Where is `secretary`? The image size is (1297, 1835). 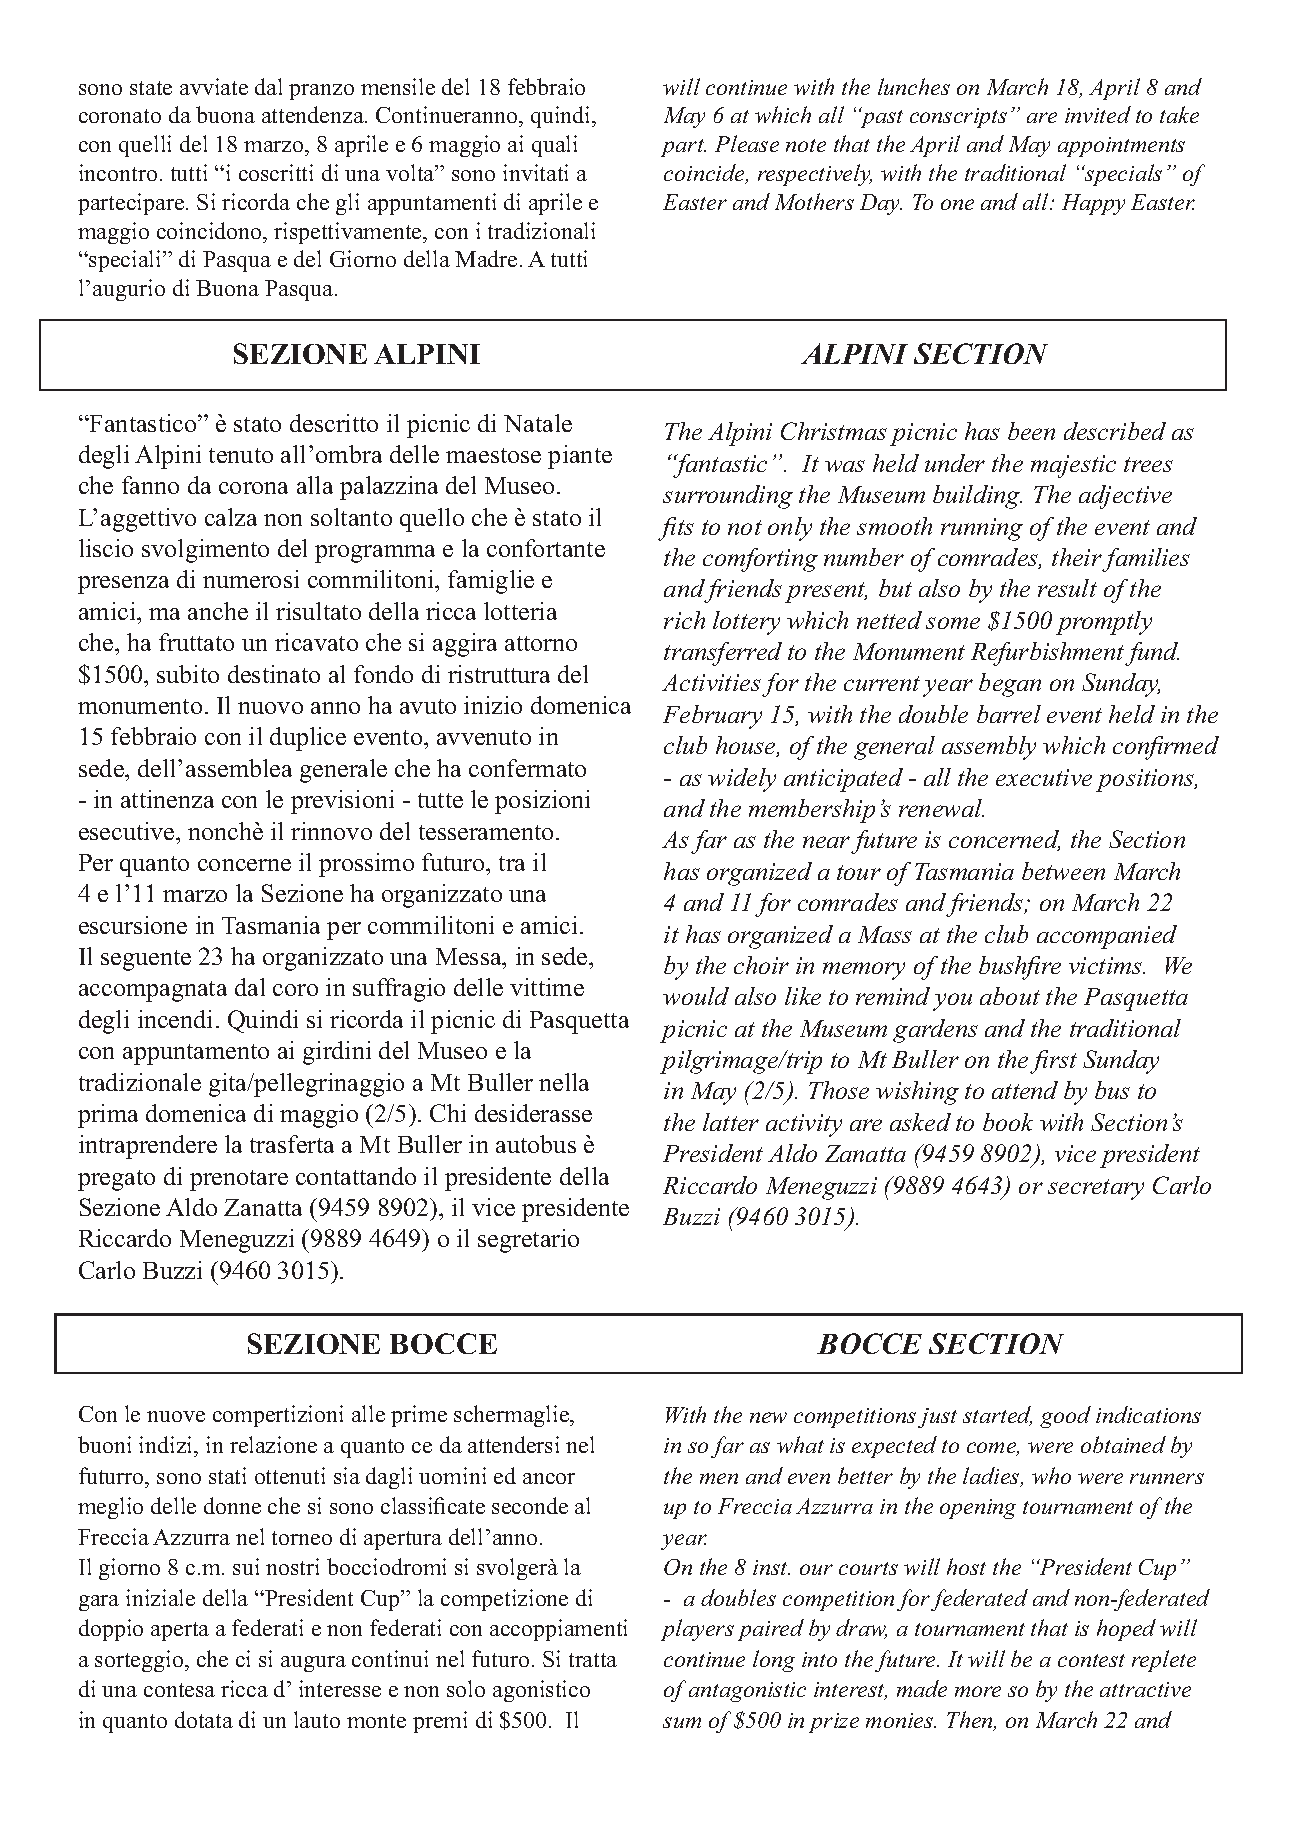
secretary is located at coordinates (1096, 1189).
